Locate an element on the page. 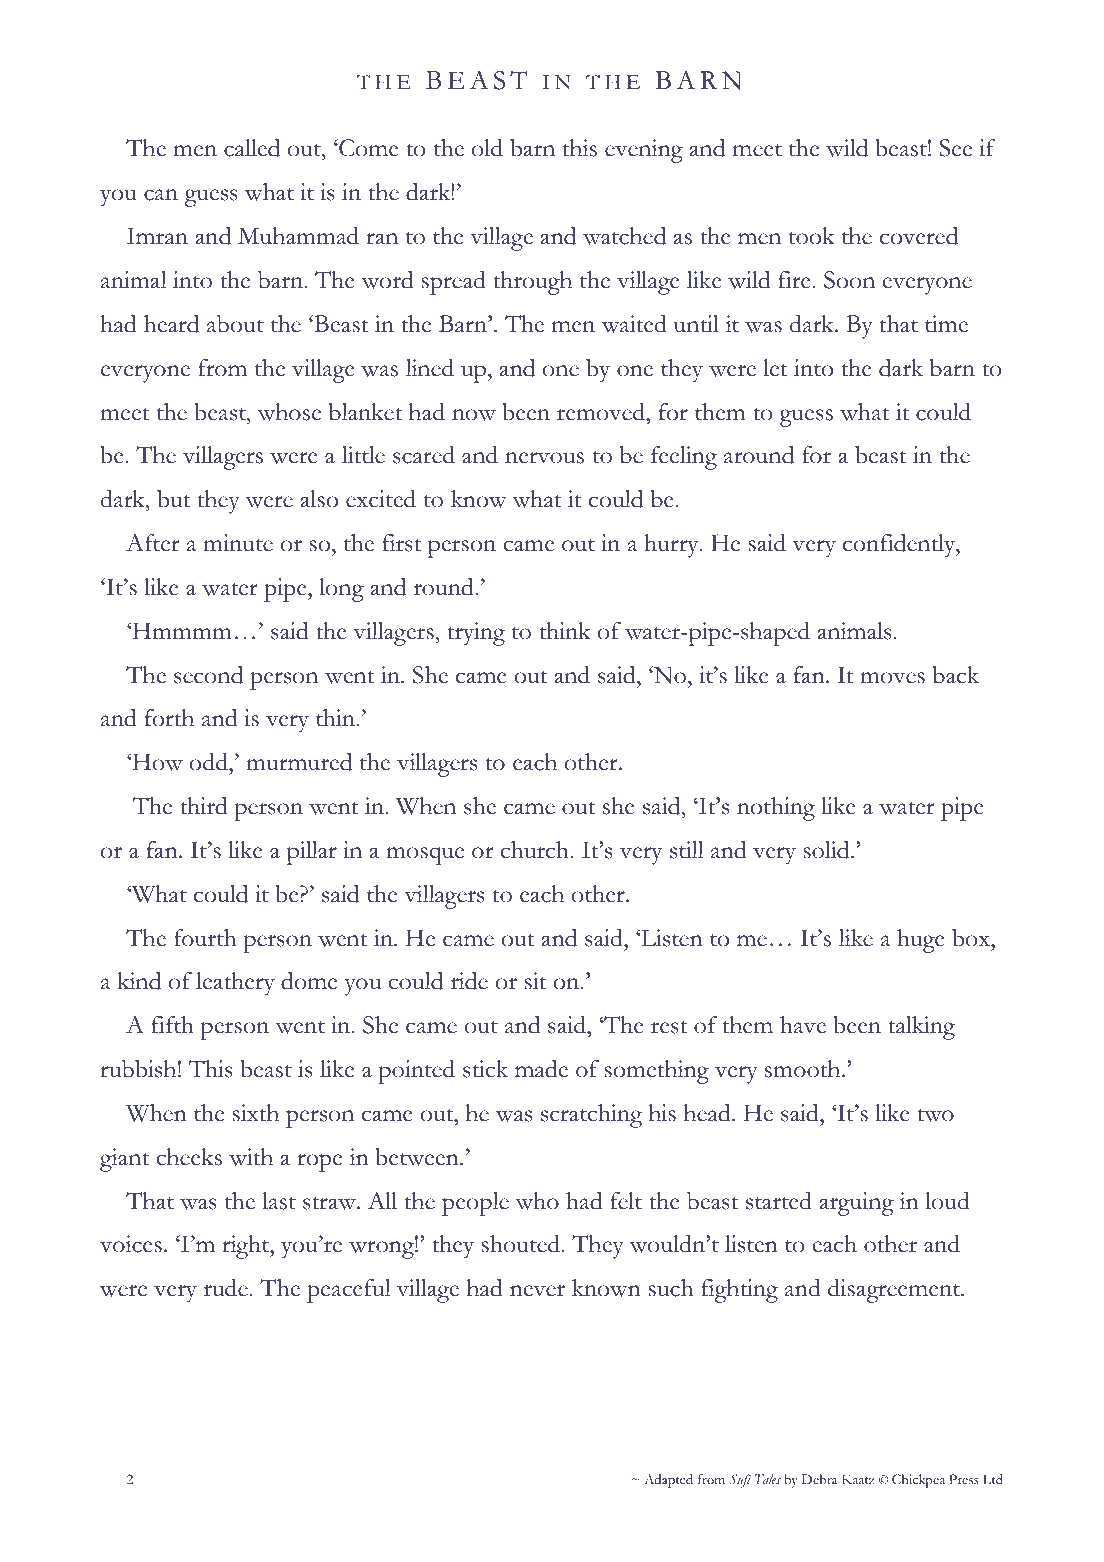  Adapted is located at coordinates (668, 1481).
